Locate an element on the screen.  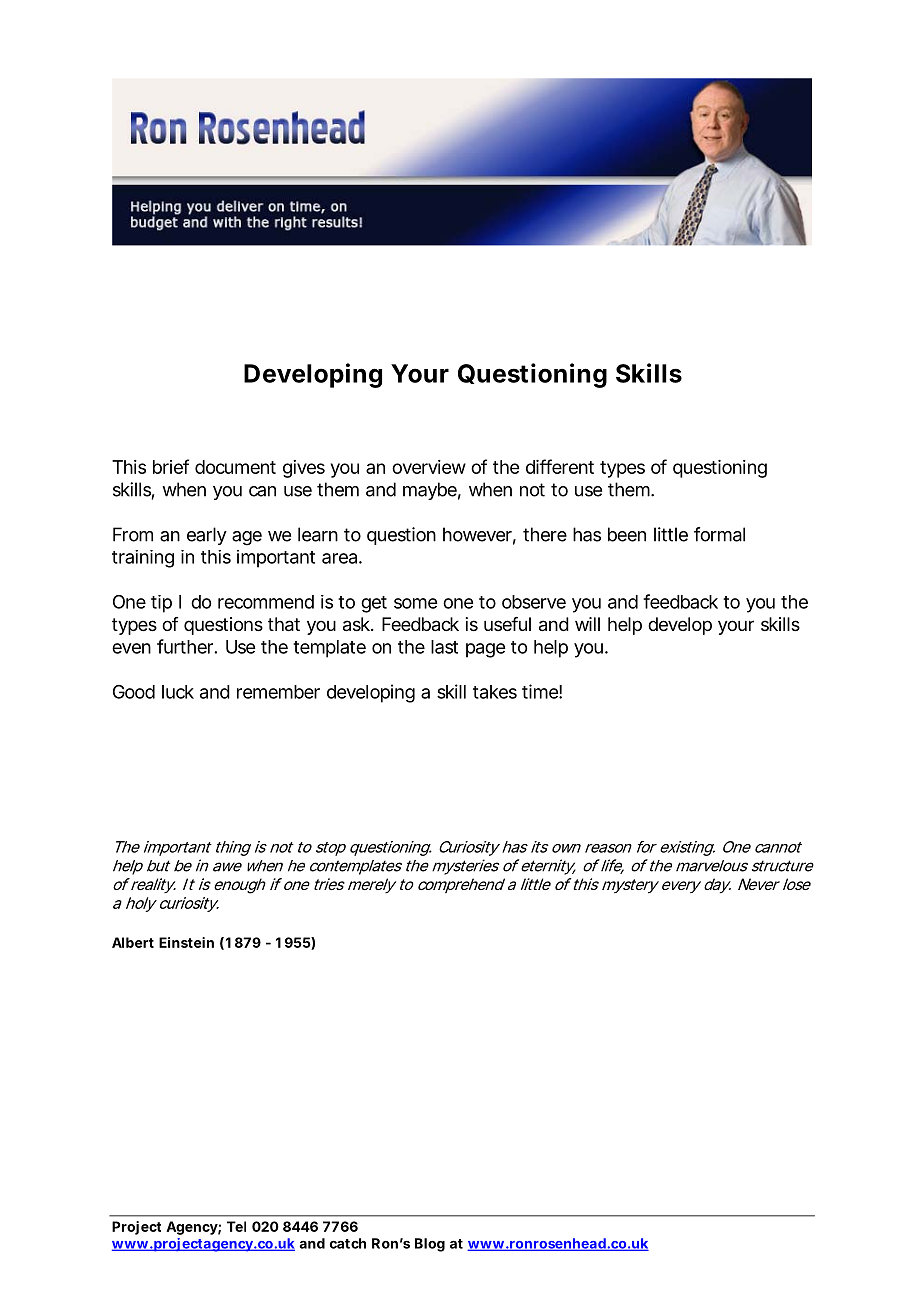
maybe is located at coordinates (430, 491).
